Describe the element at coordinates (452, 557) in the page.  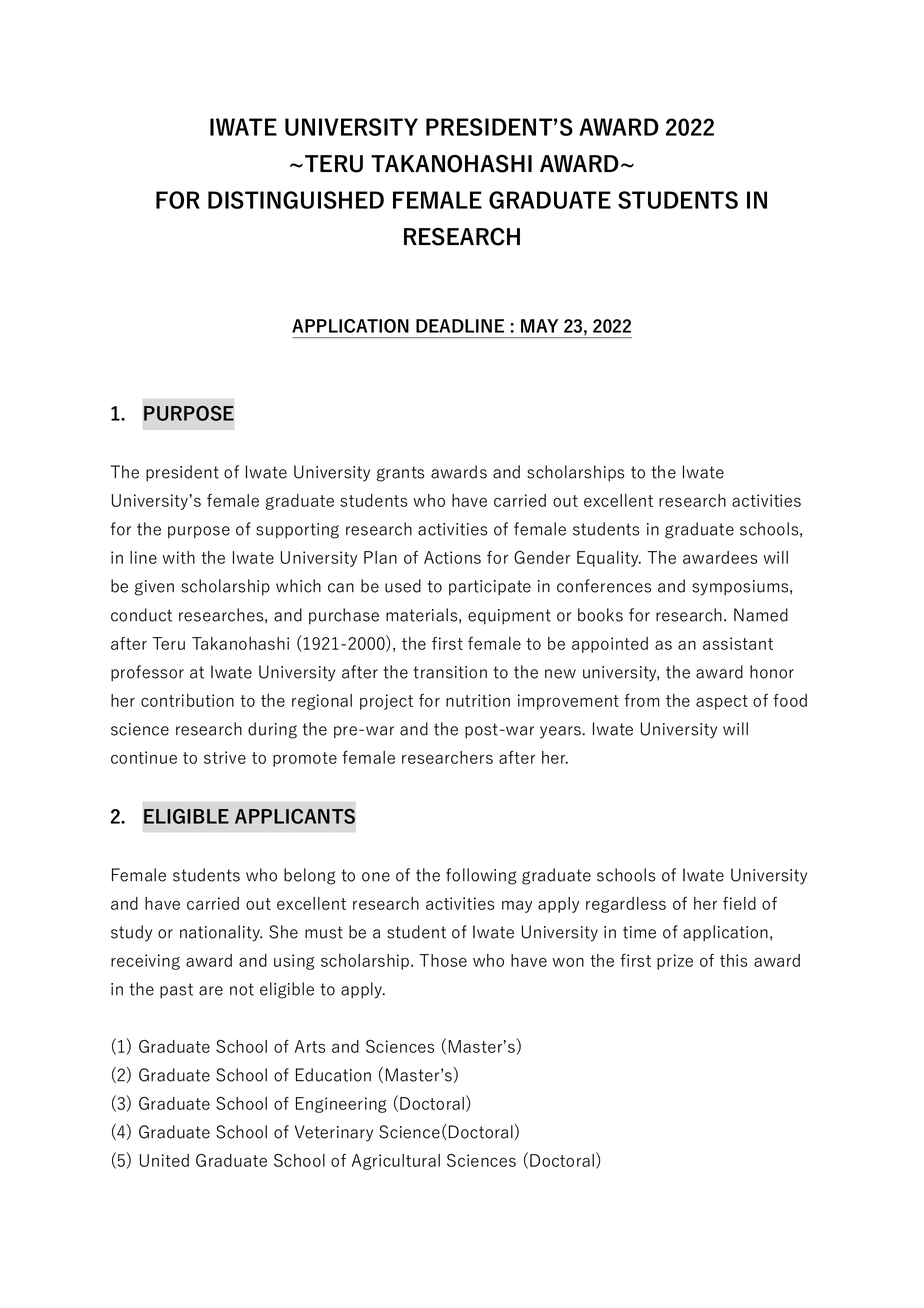
I see `Actions` at that location.
